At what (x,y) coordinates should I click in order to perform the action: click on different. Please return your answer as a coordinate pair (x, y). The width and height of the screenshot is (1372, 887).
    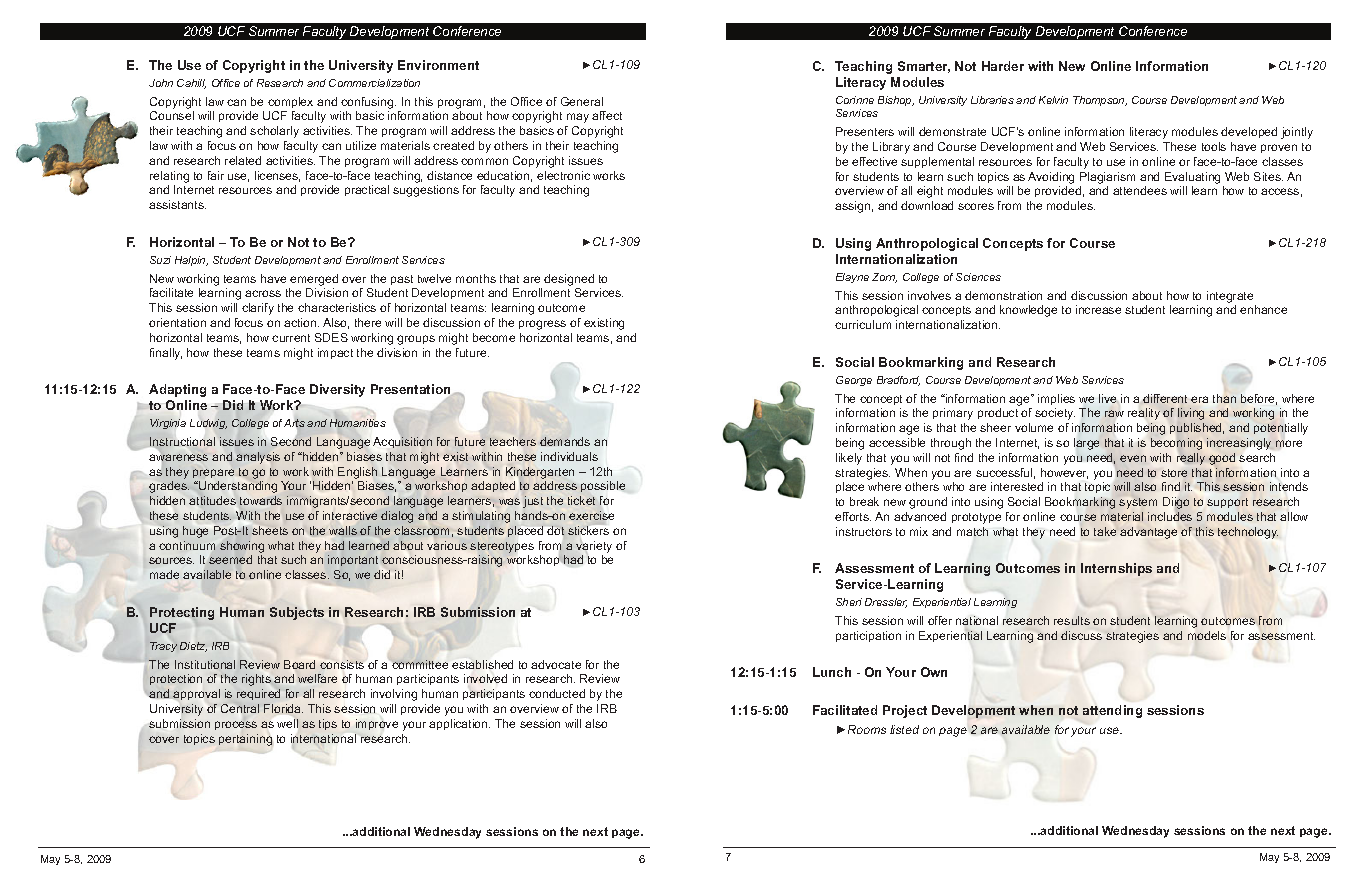
    Looking at the image, I should click on (1165, 398).
